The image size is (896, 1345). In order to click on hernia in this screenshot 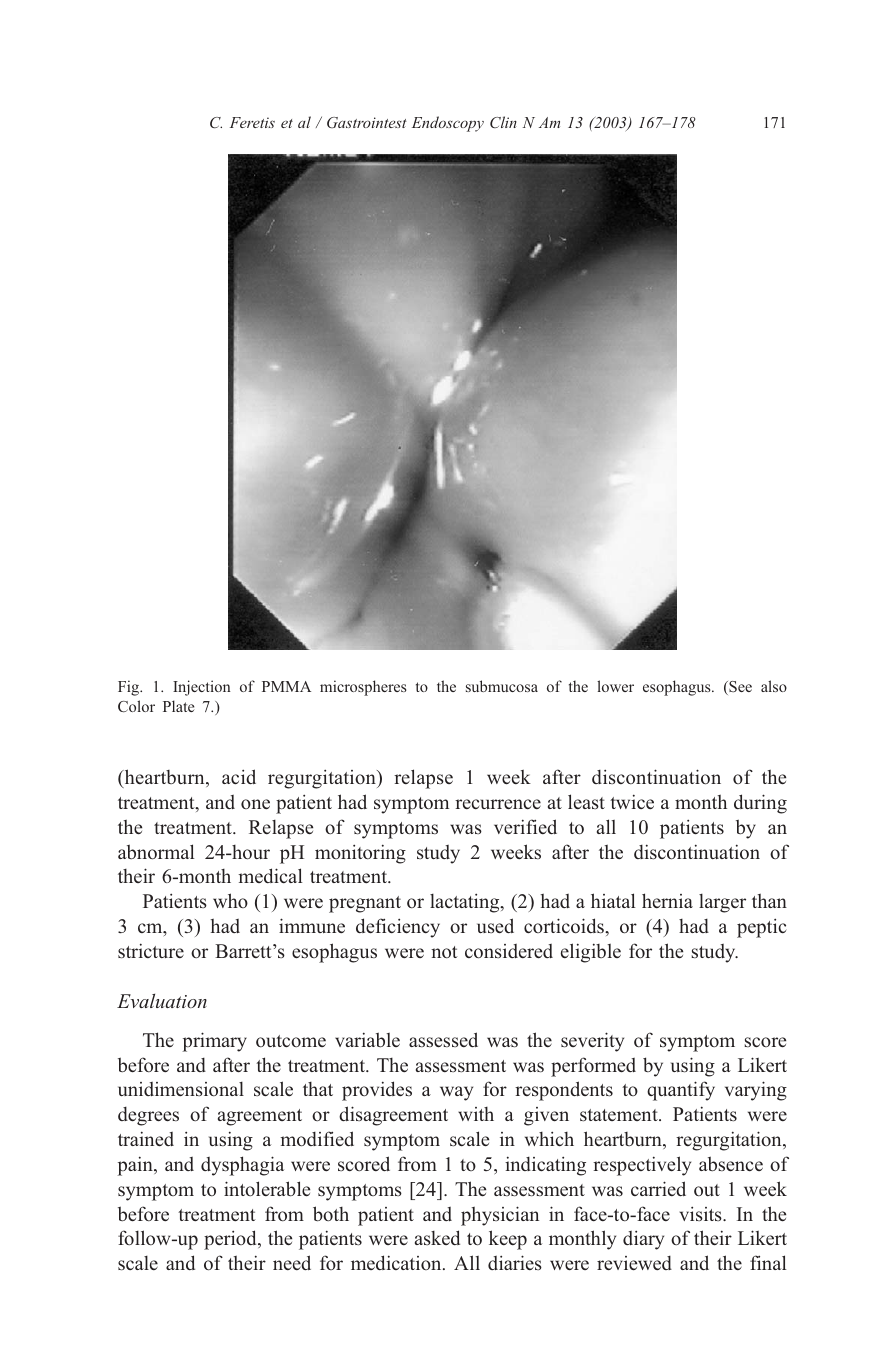, I will do `click(667, 900)`.
